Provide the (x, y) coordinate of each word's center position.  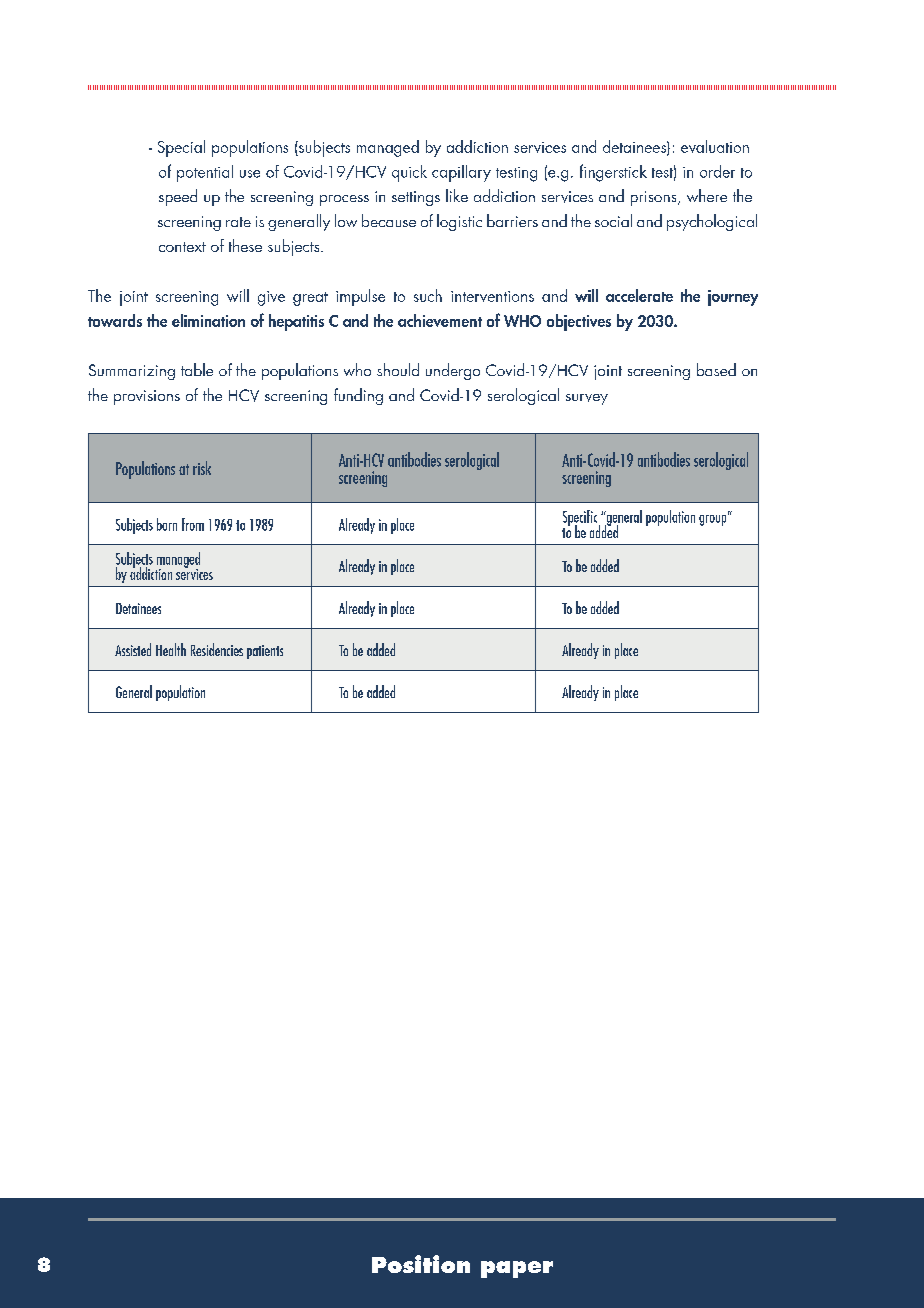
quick (409, 173)
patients (265, 652)
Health (171, 649)
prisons (655, 198)
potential (205, 173)
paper (517, 1269)
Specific (581, 519)
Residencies (217, 649)
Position (421, 1264)
